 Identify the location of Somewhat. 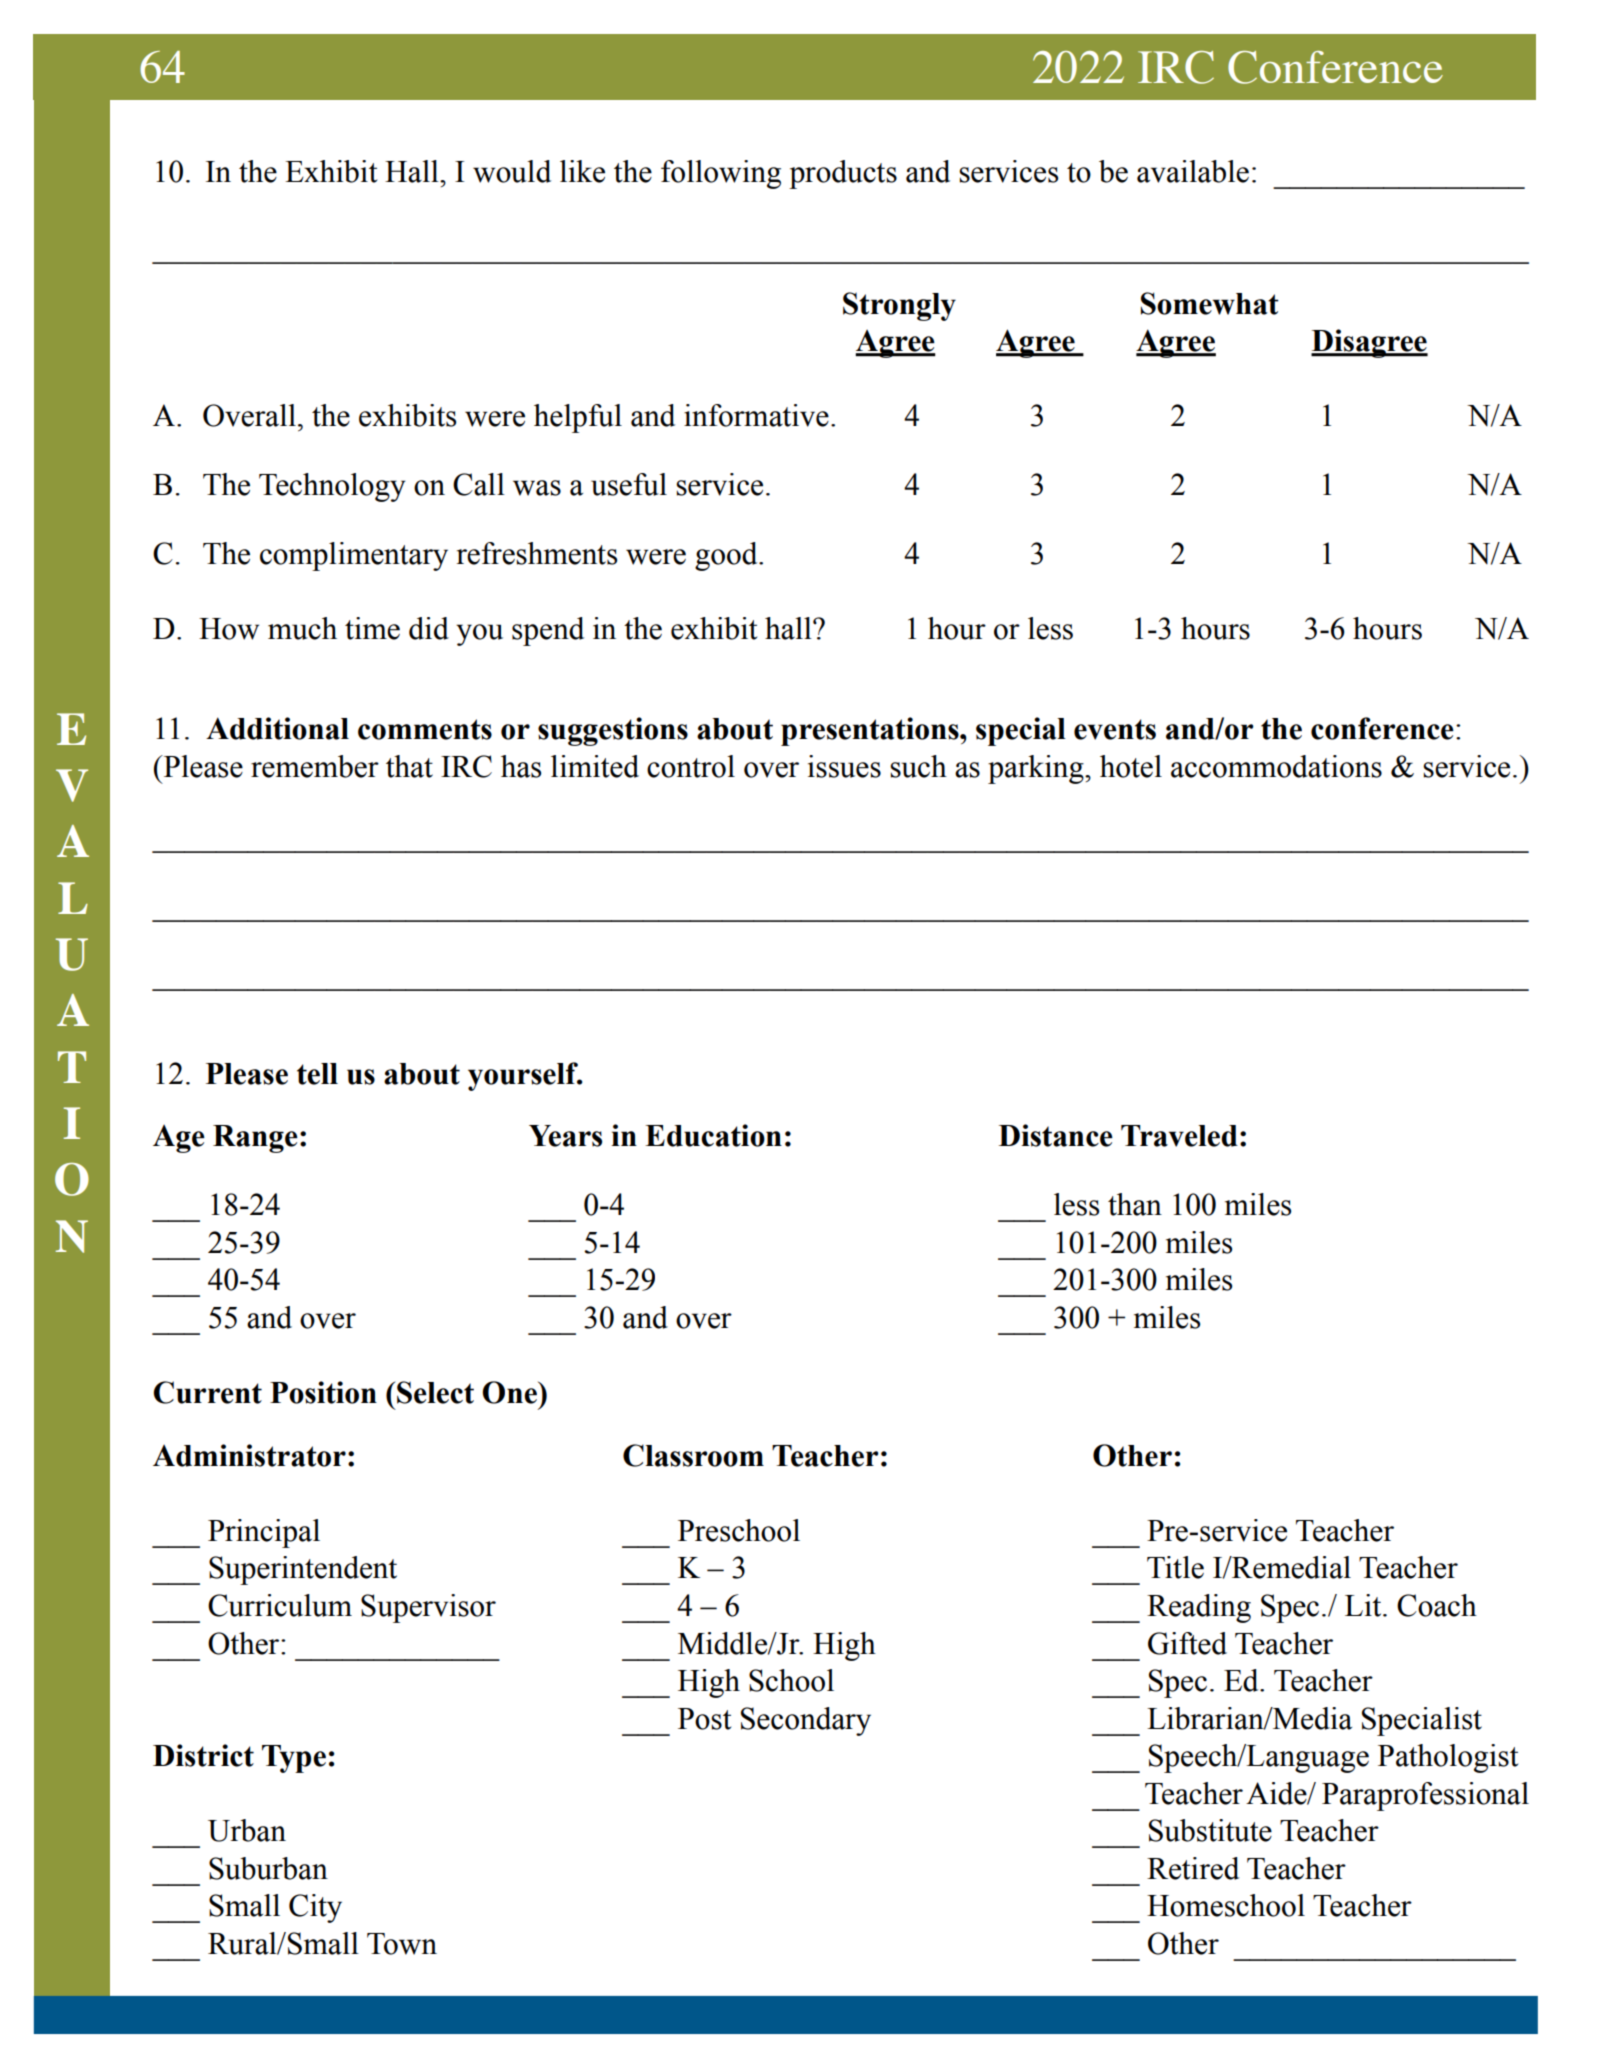
(1210, 303).
